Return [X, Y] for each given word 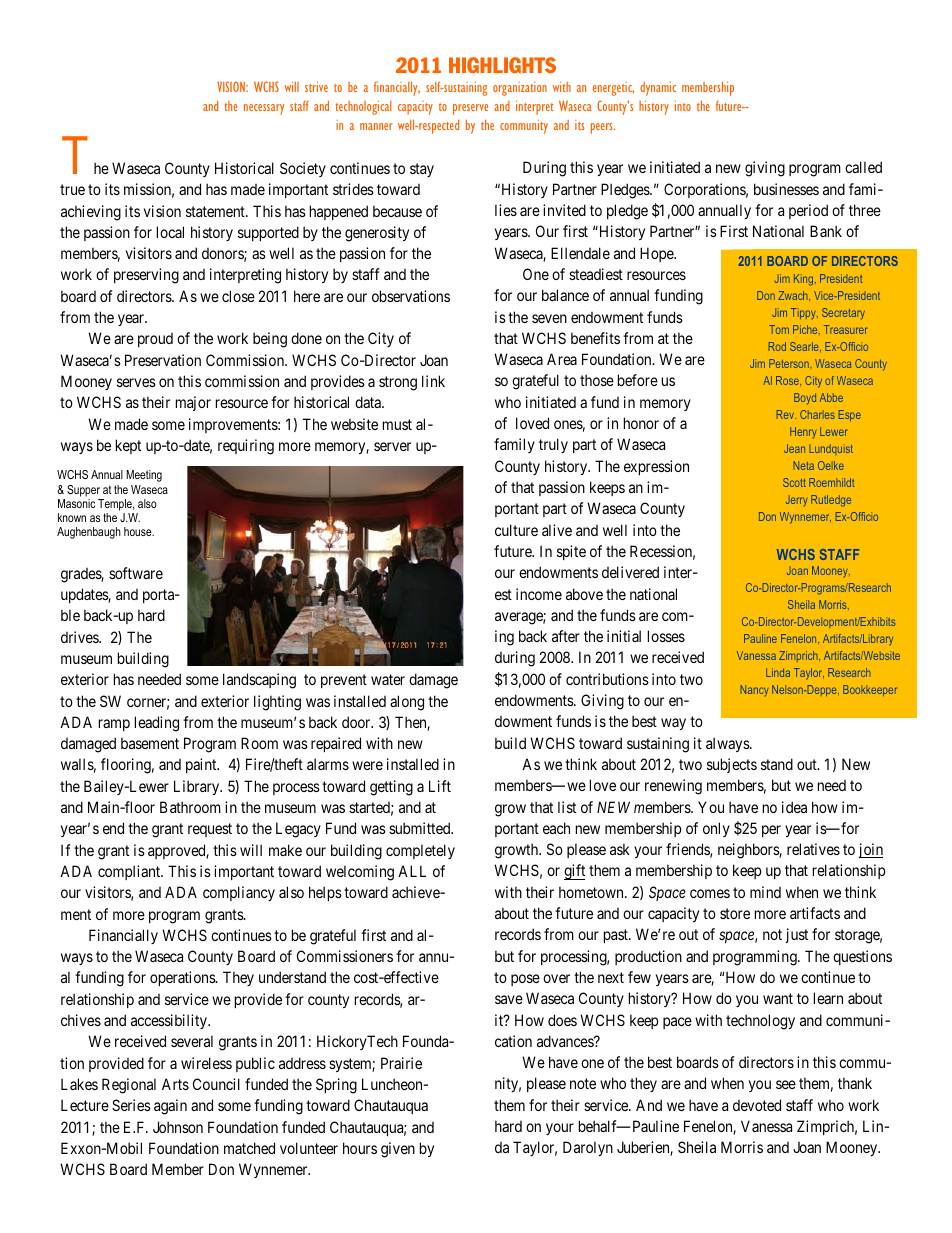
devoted [757, 1105]
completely [420, 851]
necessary [264, 109]
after [566, 636]
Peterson [790, 363]
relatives [813, 849]
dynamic [658, 88]
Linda [778, 672]
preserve [470, 109]
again [170, 1107]
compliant [130, 872]
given [398, 1150]
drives [80, 637]
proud [155, 340]
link [433, 381]
